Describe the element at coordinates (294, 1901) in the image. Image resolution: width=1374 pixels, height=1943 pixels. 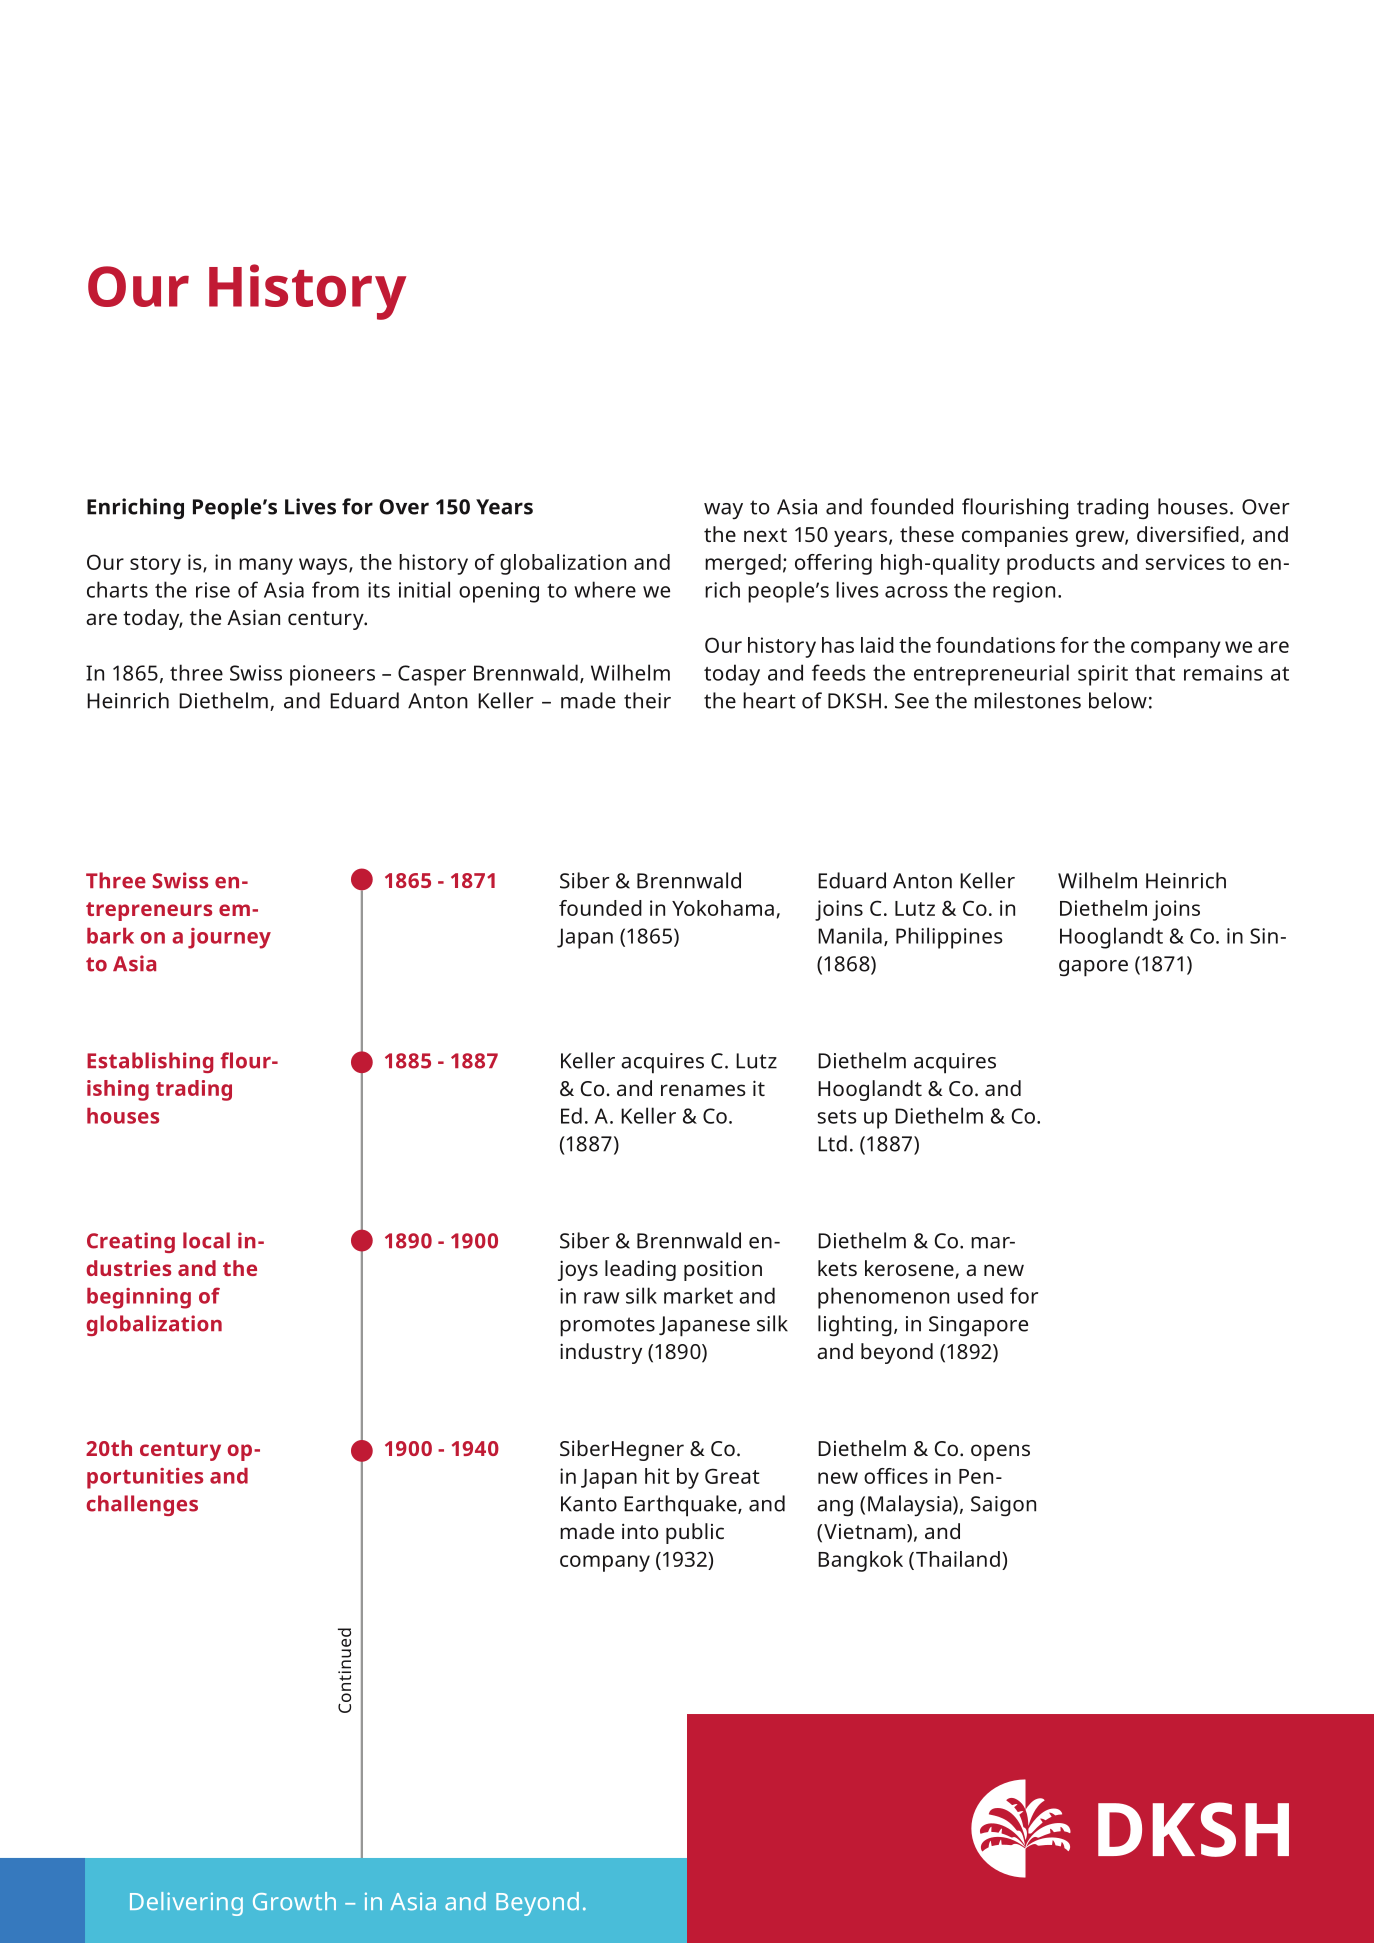
I see `Growth` at that location.
